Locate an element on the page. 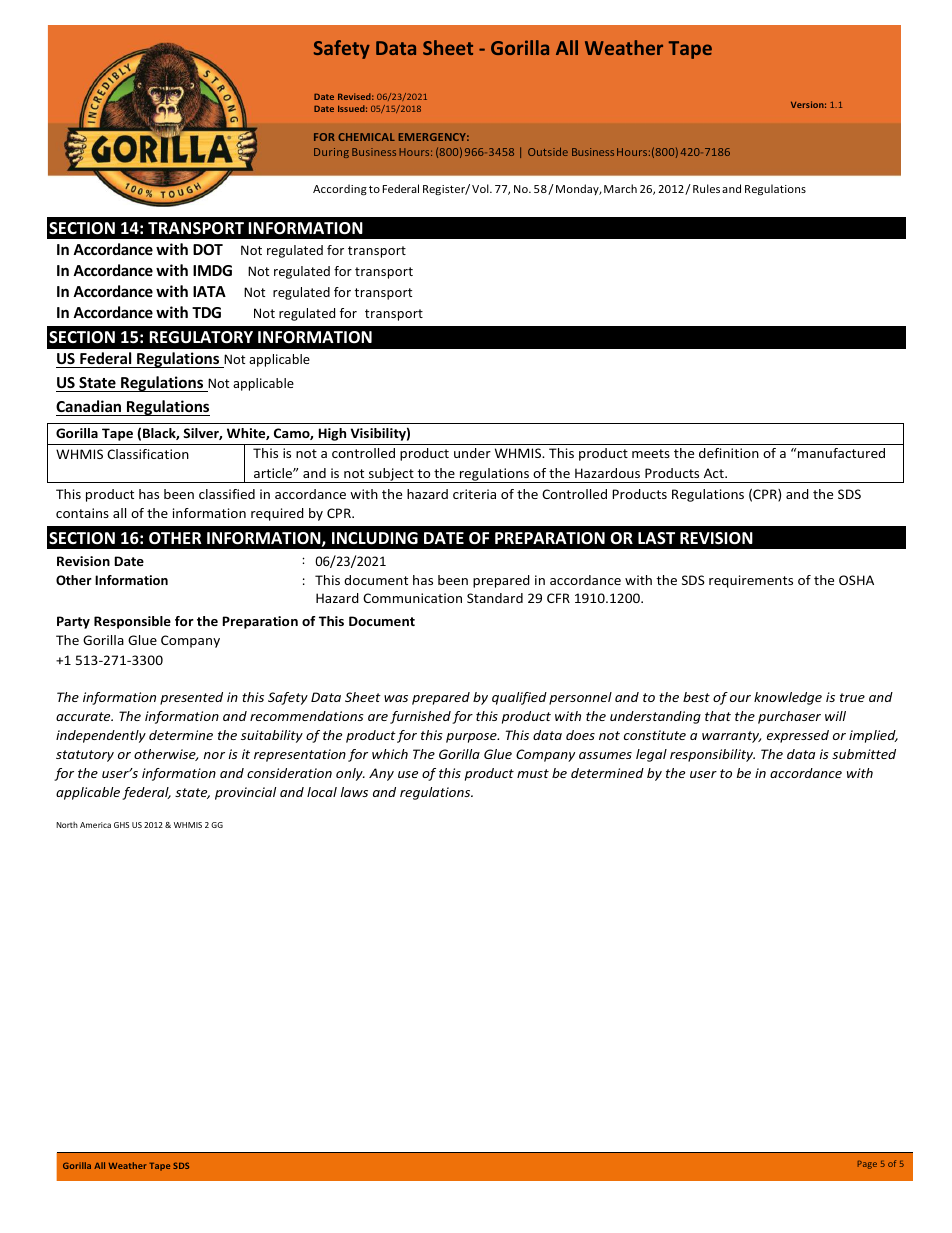 This page has height=1233, width=952. knowledge is located at coordinates (788, 698).
